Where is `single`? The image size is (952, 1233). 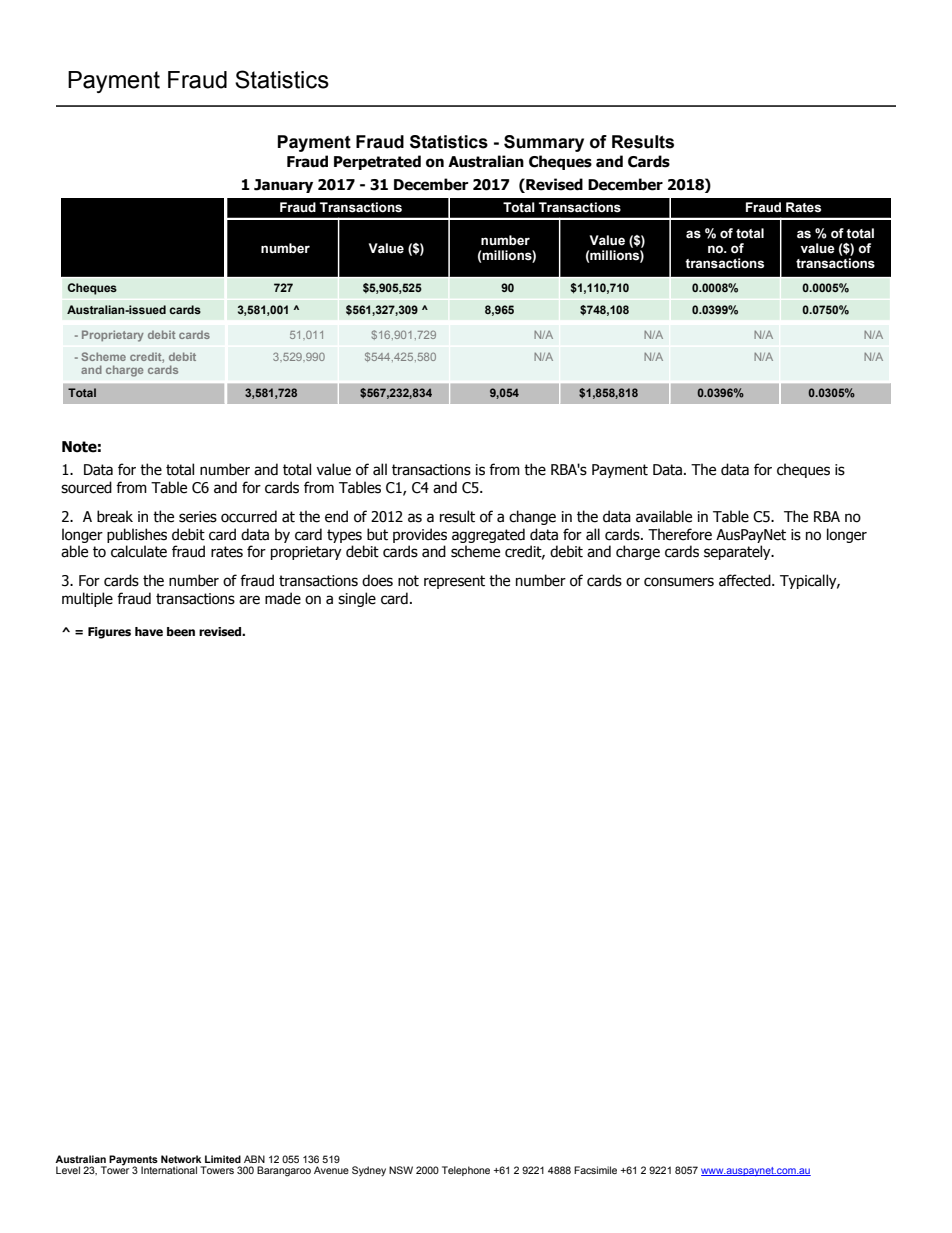
single is located at coordinates (357, 599).
